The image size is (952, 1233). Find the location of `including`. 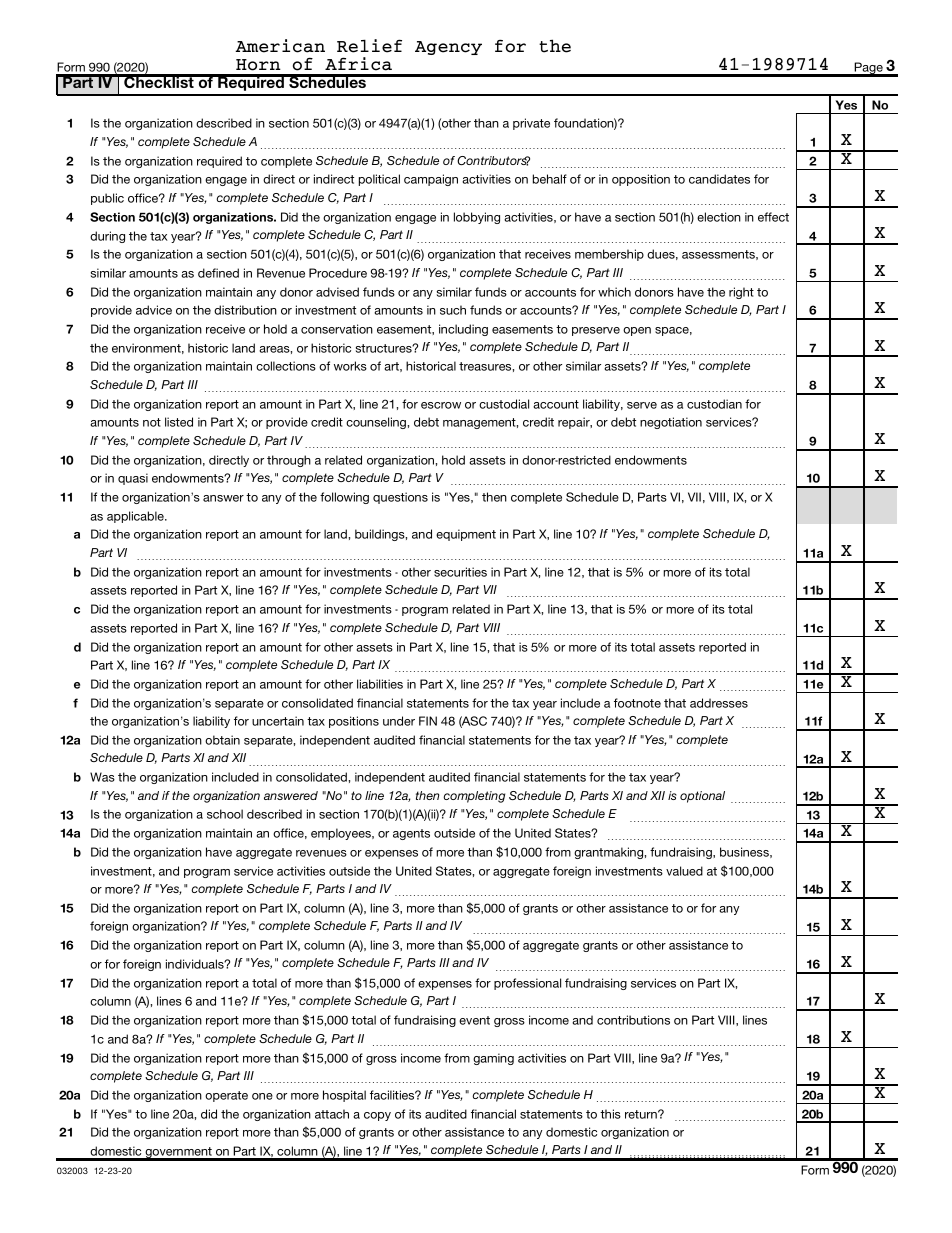

including is located at coordinates (463, 330).
